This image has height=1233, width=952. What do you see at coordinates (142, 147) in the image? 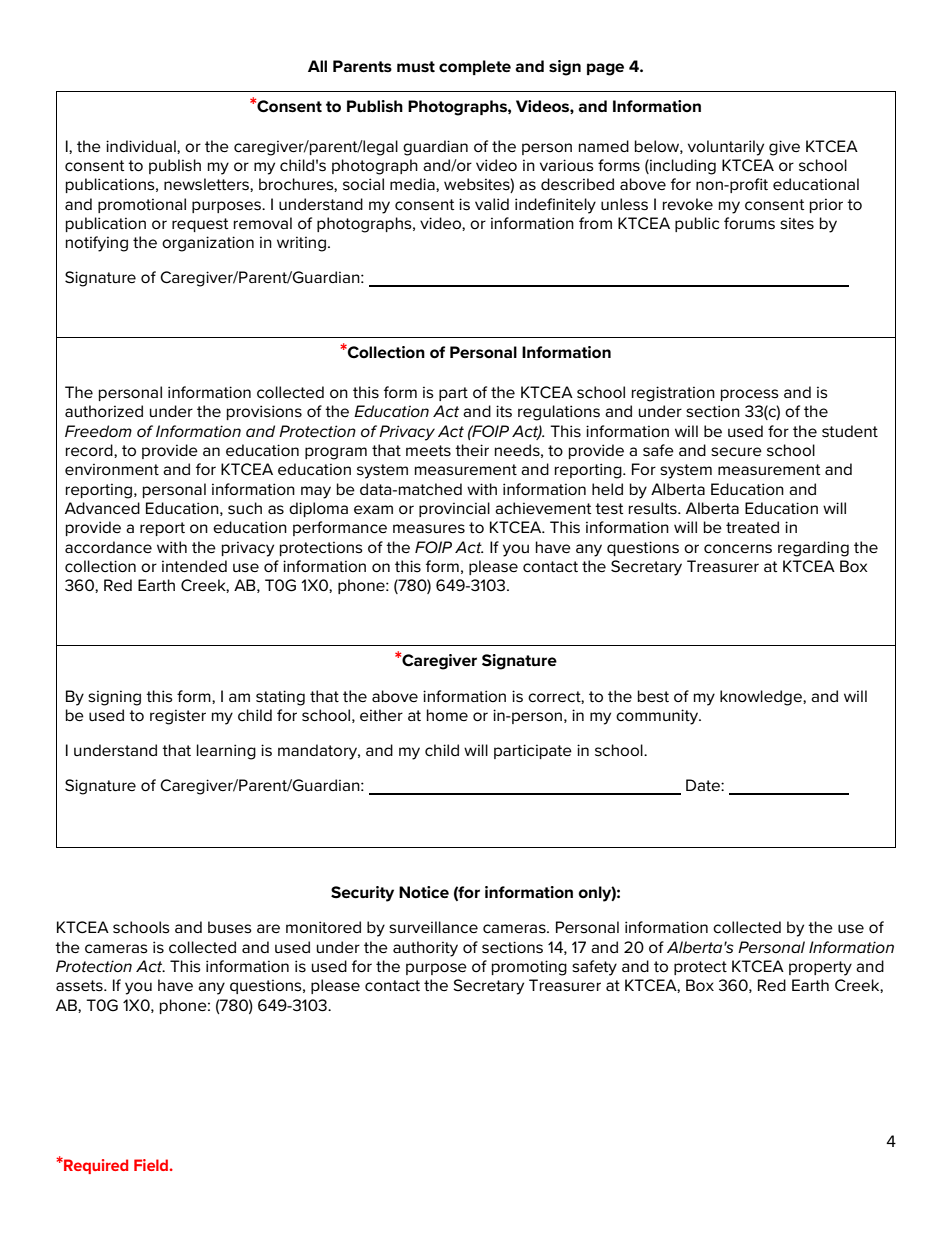
I see `individual` at bounding box center [142, 147].
